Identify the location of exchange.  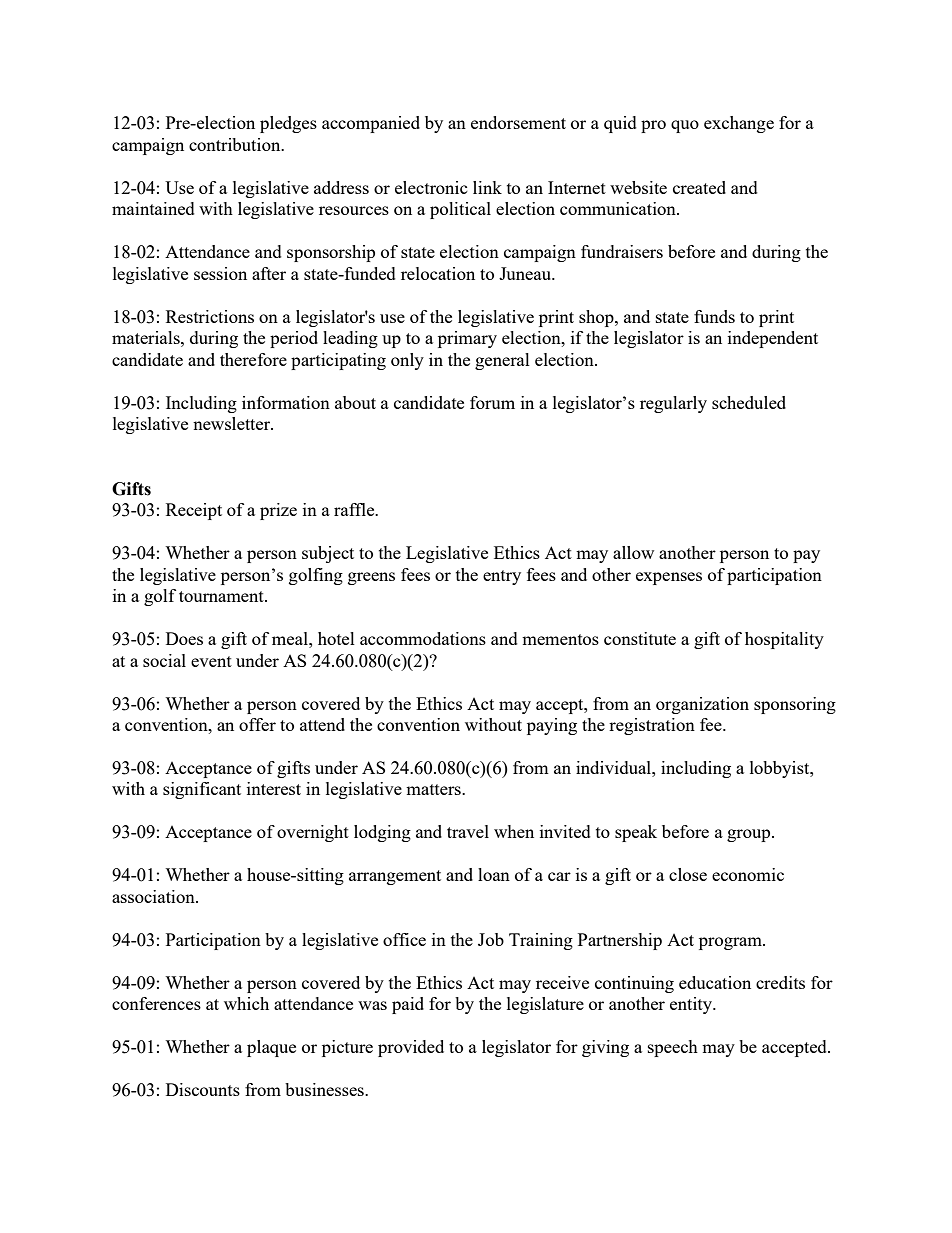
(739, 124).
